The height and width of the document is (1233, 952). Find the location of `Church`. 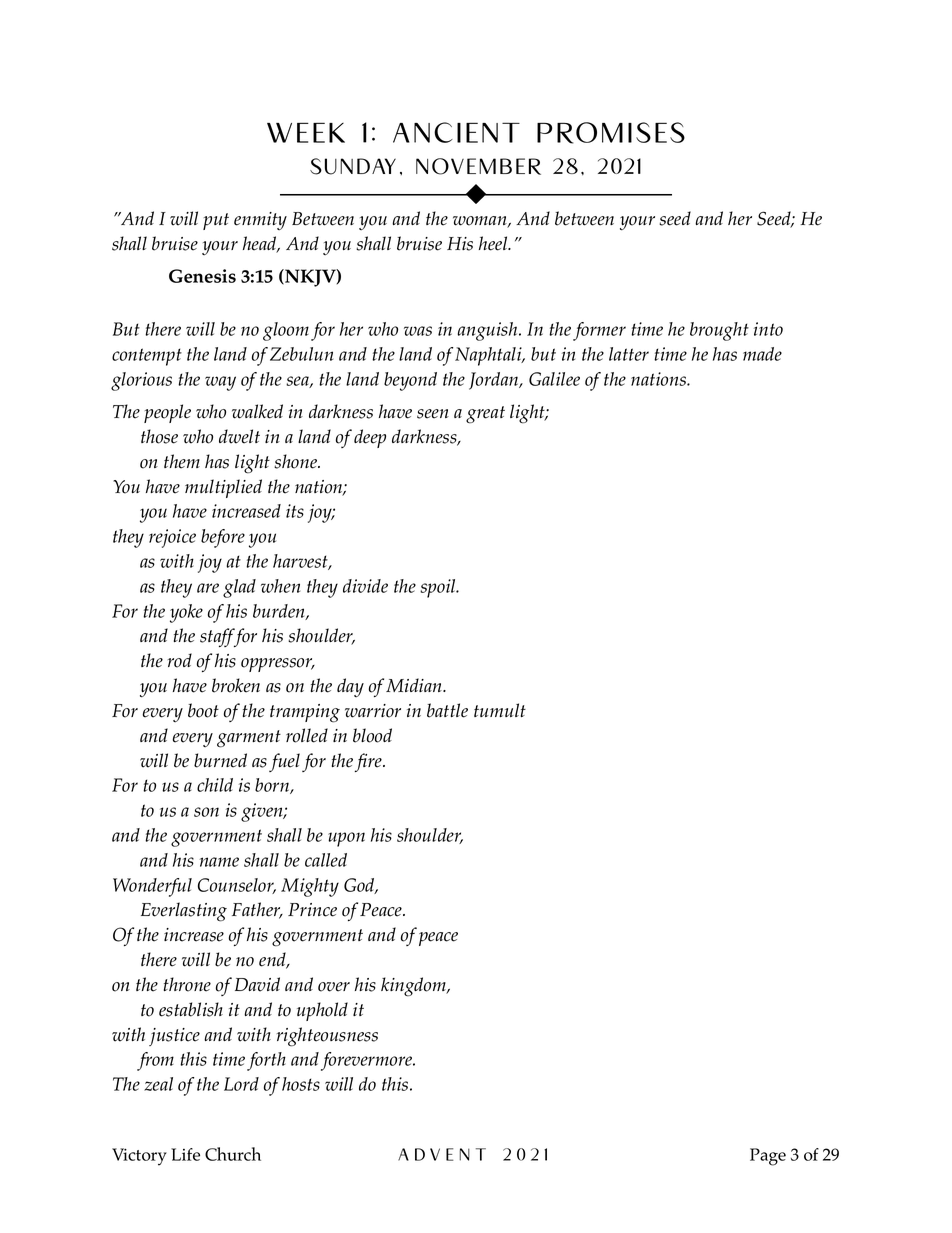

Church is located at coordinates (233, 1154).
